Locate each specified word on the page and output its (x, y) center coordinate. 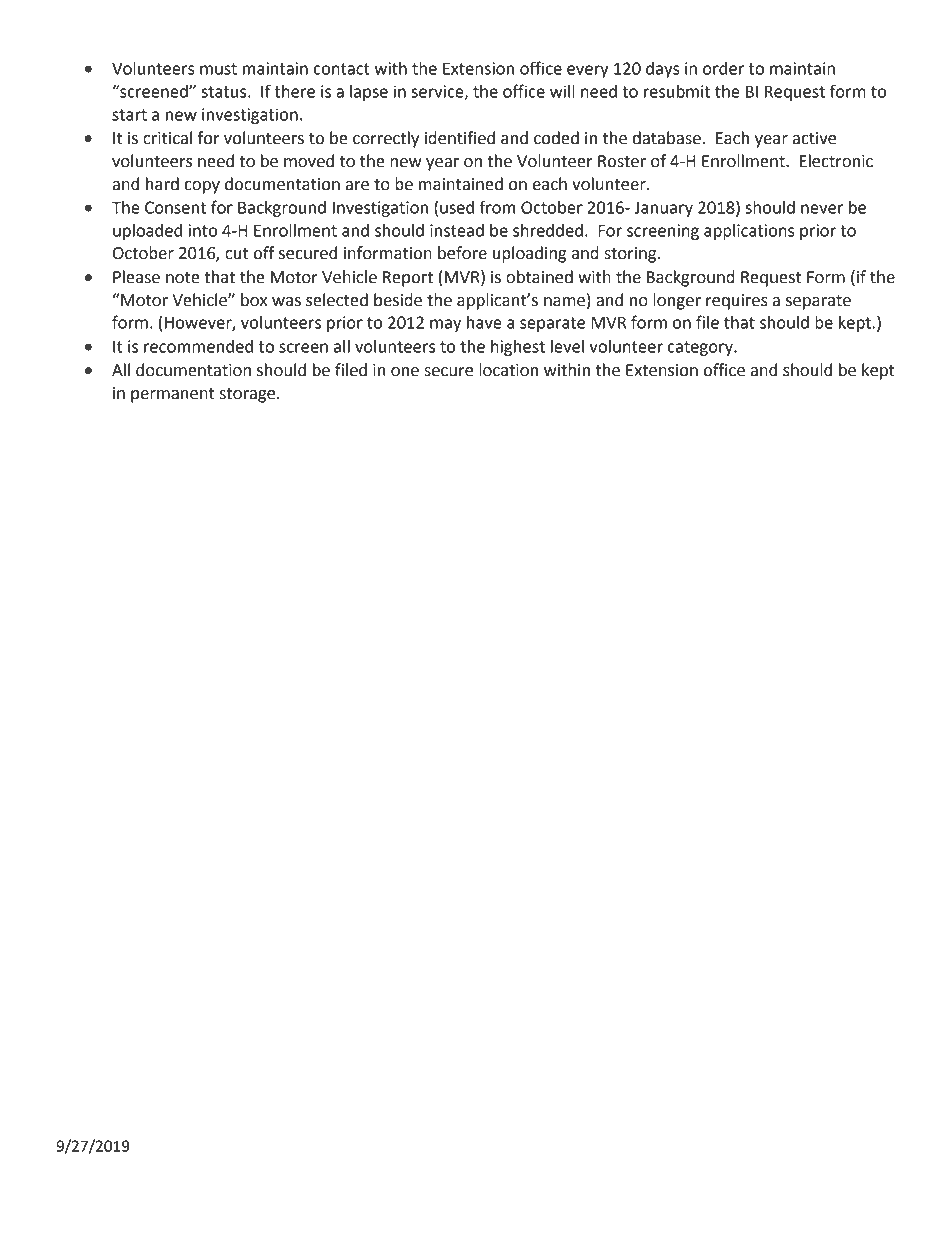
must (218, 69)
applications (749, 232)
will (562, 91)
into (203, 230)
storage (248, 395)
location (508, 370)
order (723, 68)
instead (457, 230)
